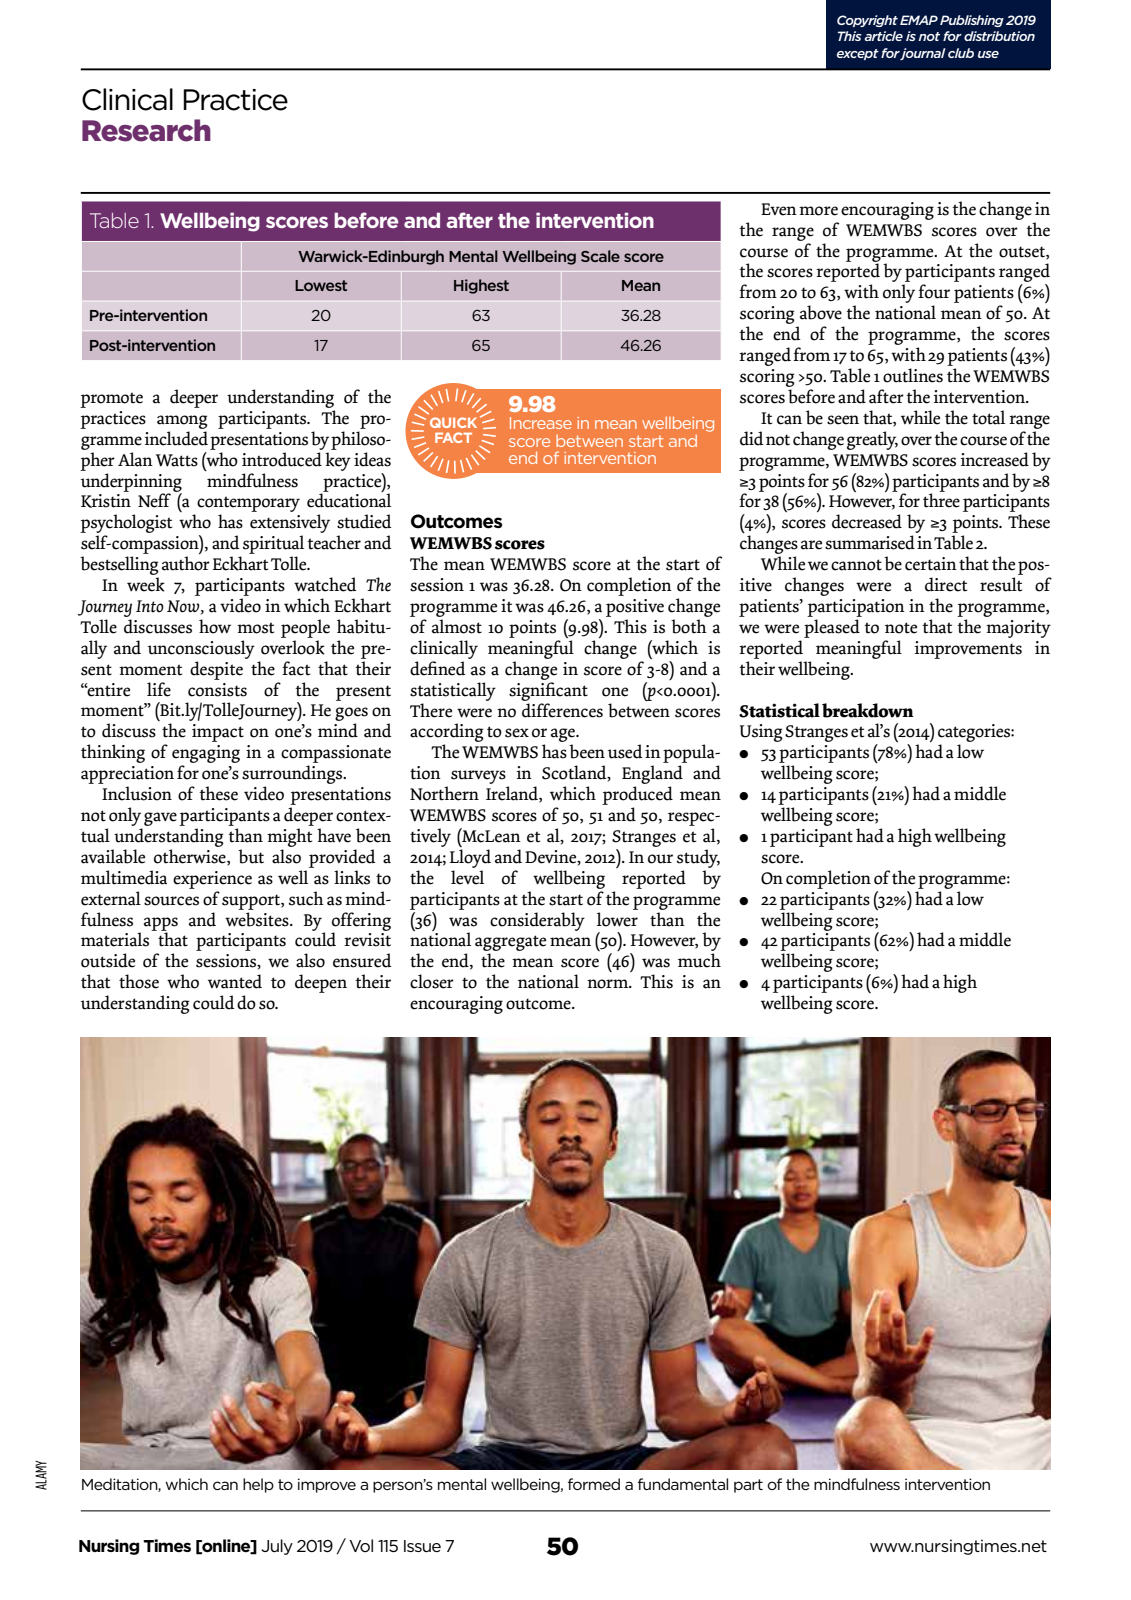 Image resolution: width=1131 pixels, height=1600 pixels. Describe the element at coordinates (146, 130) in the page. I see `Research` at that location.
